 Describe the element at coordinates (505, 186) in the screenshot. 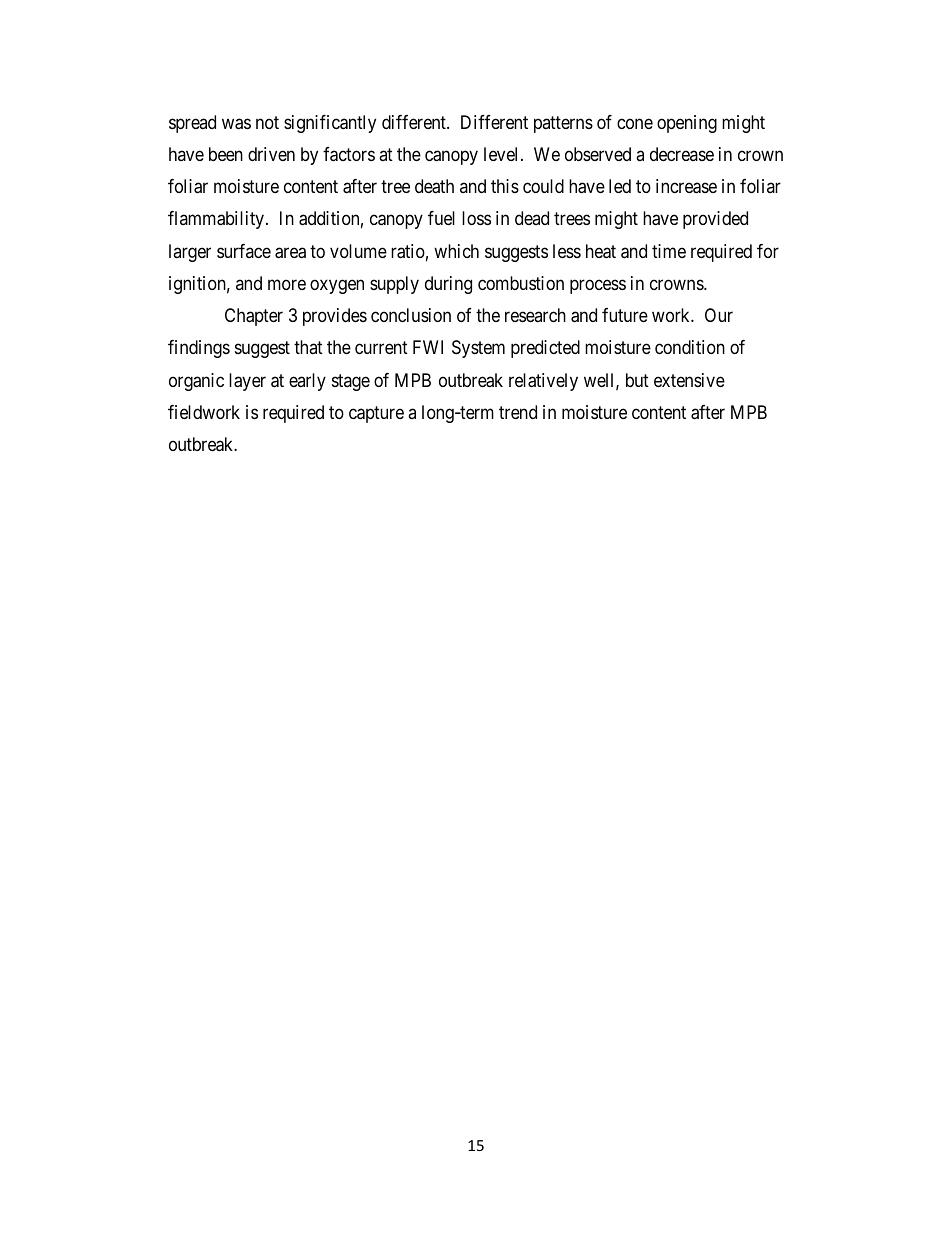

I see `this` at that location.
